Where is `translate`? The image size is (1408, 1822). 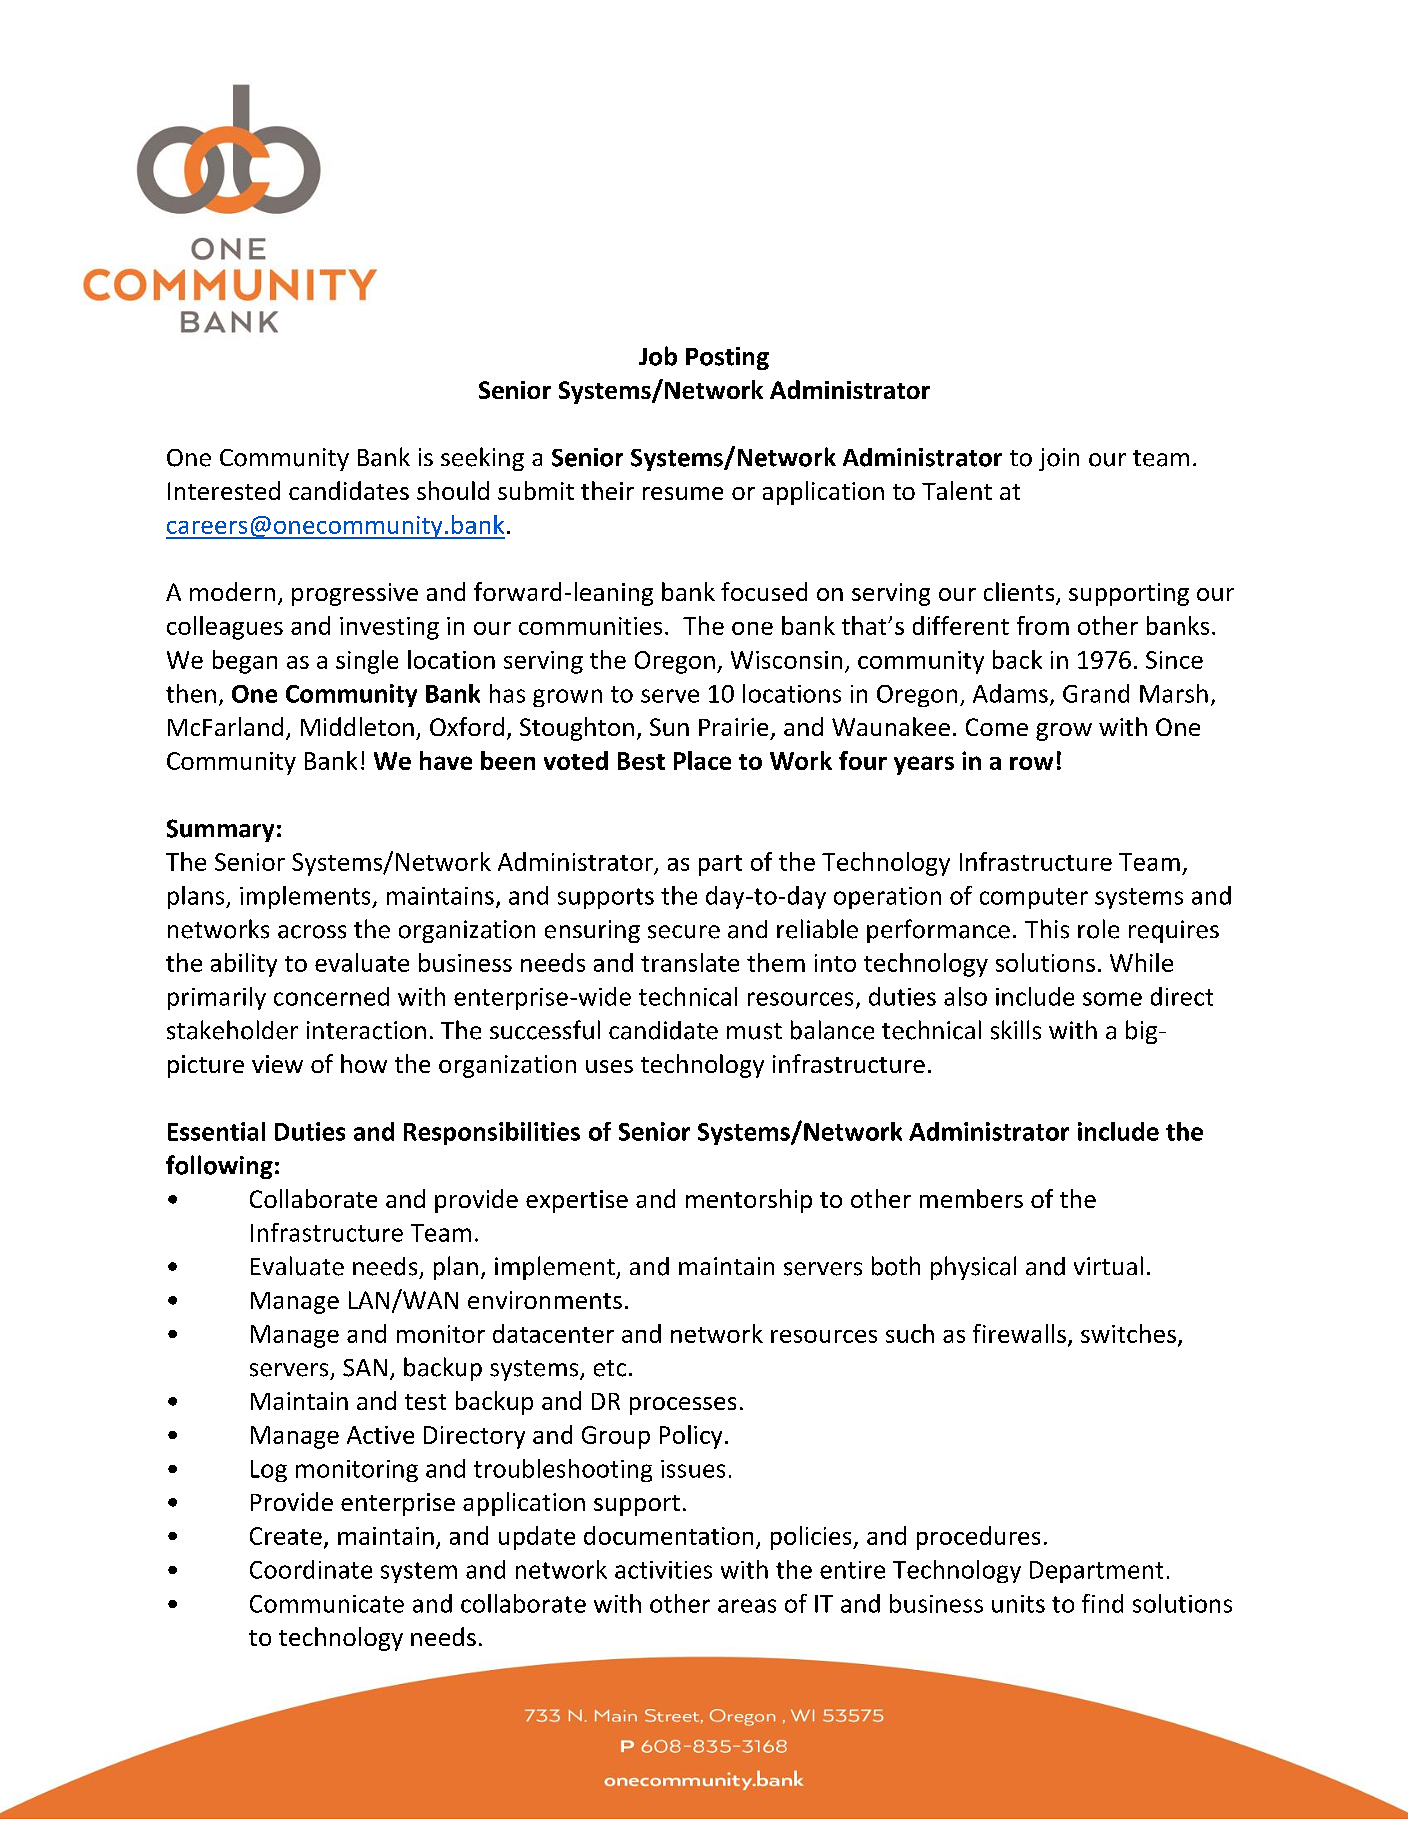
translate is located at coordinates (690, 962).
